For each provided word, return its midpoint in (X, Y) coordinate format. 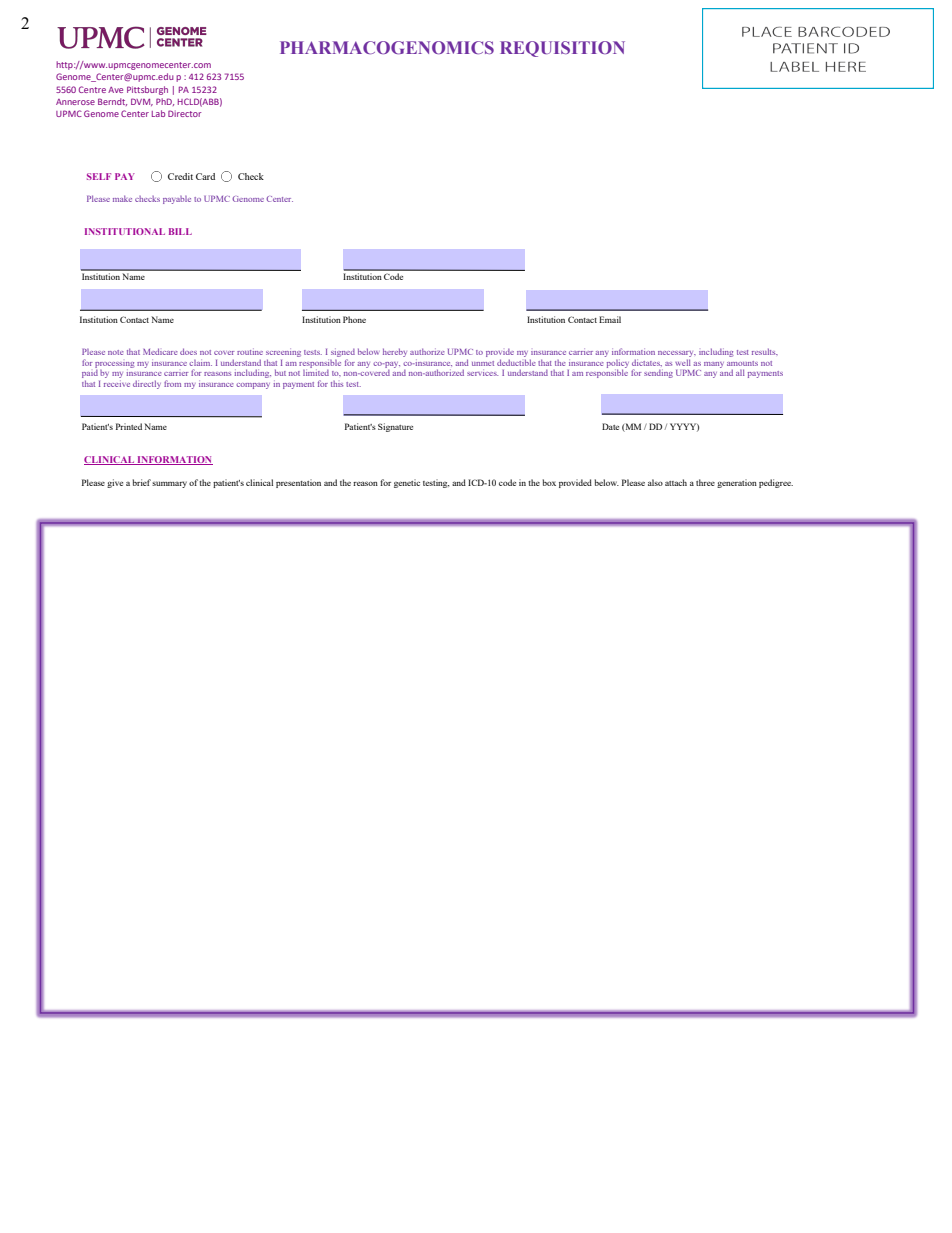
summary (169, 484)
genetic (407, 483)
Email (610, 319)
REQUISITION (562, 49)
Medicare (160, 351)
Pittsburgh (147, 90)
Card (205, 176)
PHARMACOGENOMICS (387, 47)
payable (177, 200)
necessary (677, 354)
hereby (395, 352)
